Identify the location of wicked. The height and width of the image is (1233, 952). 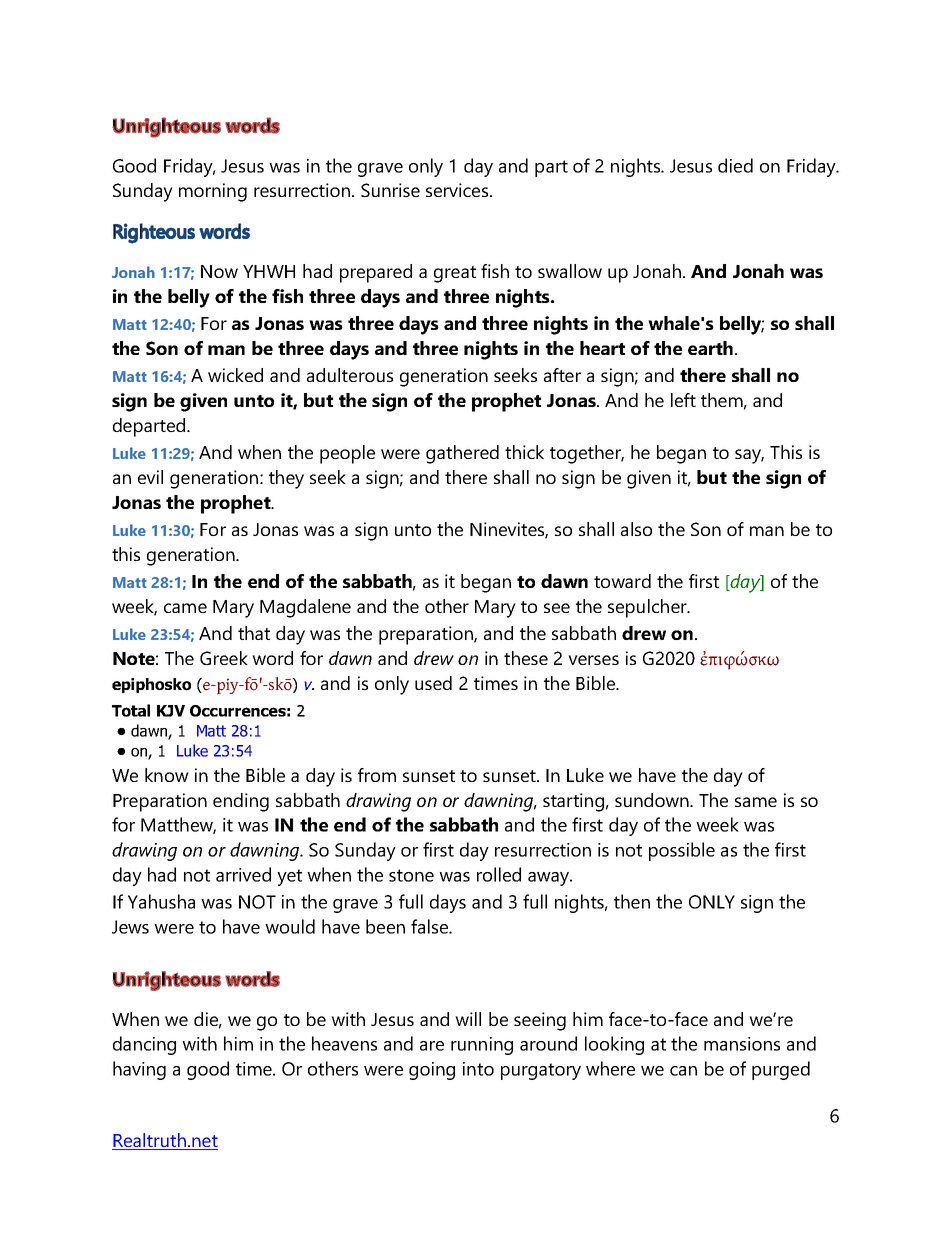
(235, 375).
